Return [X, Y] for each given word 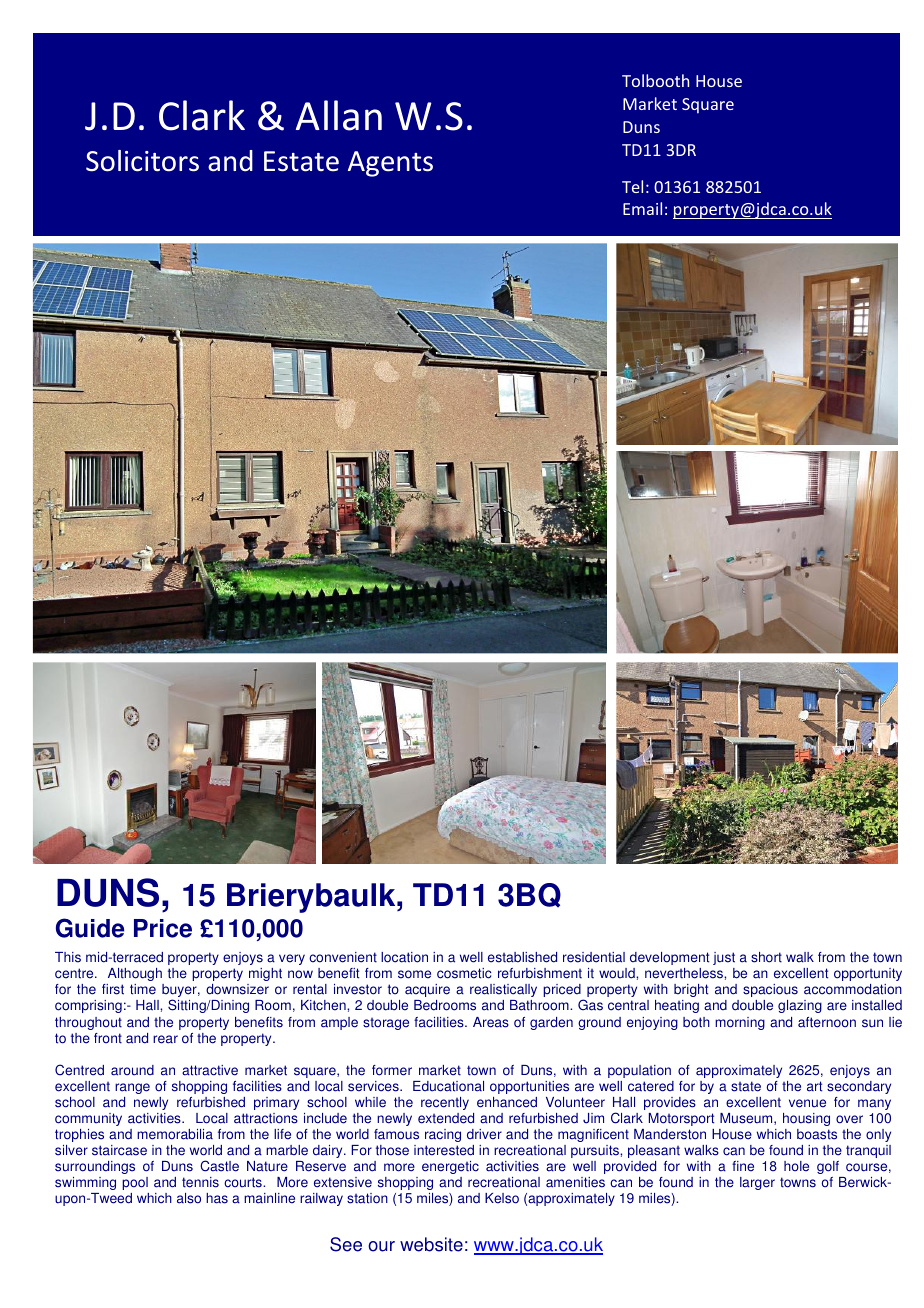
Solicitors [142, 161]
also [189, 1198]
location [404, 957]
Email [642, 208]
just [724, 958]
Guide [90, 928]
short [766, 957]
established [522, 957]
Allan [339, 115]
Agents [390, 164]
